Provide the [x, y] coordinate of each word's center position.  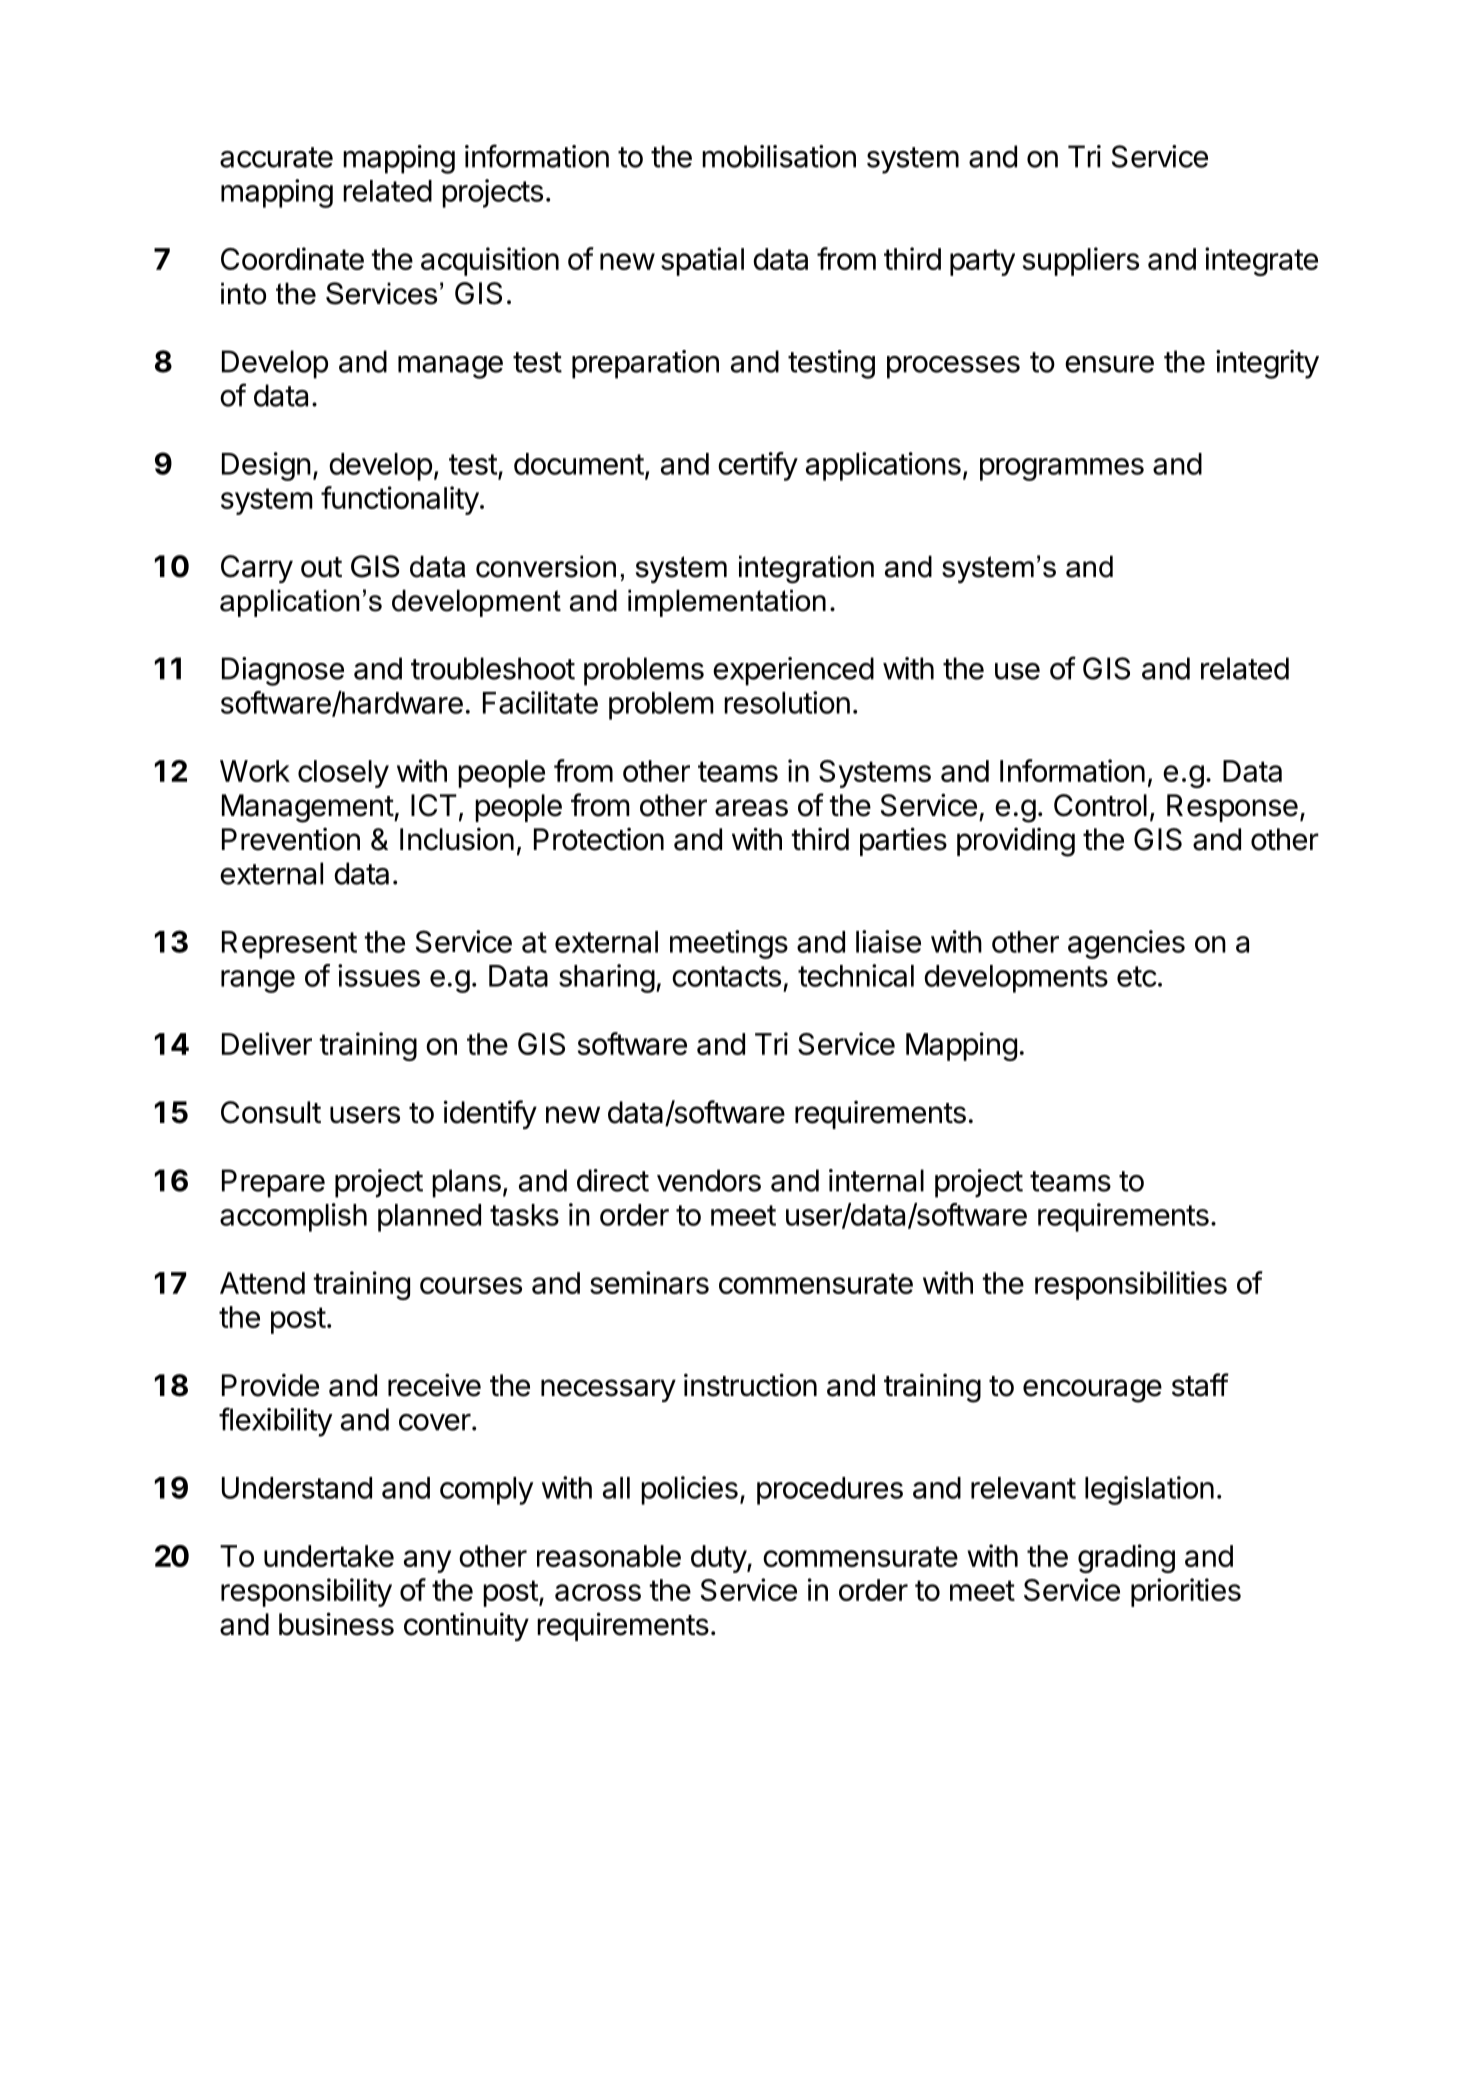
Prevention [291, 839]
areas [751, 808]
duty [719, 1559]
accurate [276, 157]
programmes [1062, 469]
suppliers [1081, 261]
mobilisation [779, 156]
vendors [709, 1180]
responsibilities [1131, 1285]
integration [806, 569]
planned [429, 1218]
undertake [329, 1556]
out [321, 567]
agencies [1126, 944]
